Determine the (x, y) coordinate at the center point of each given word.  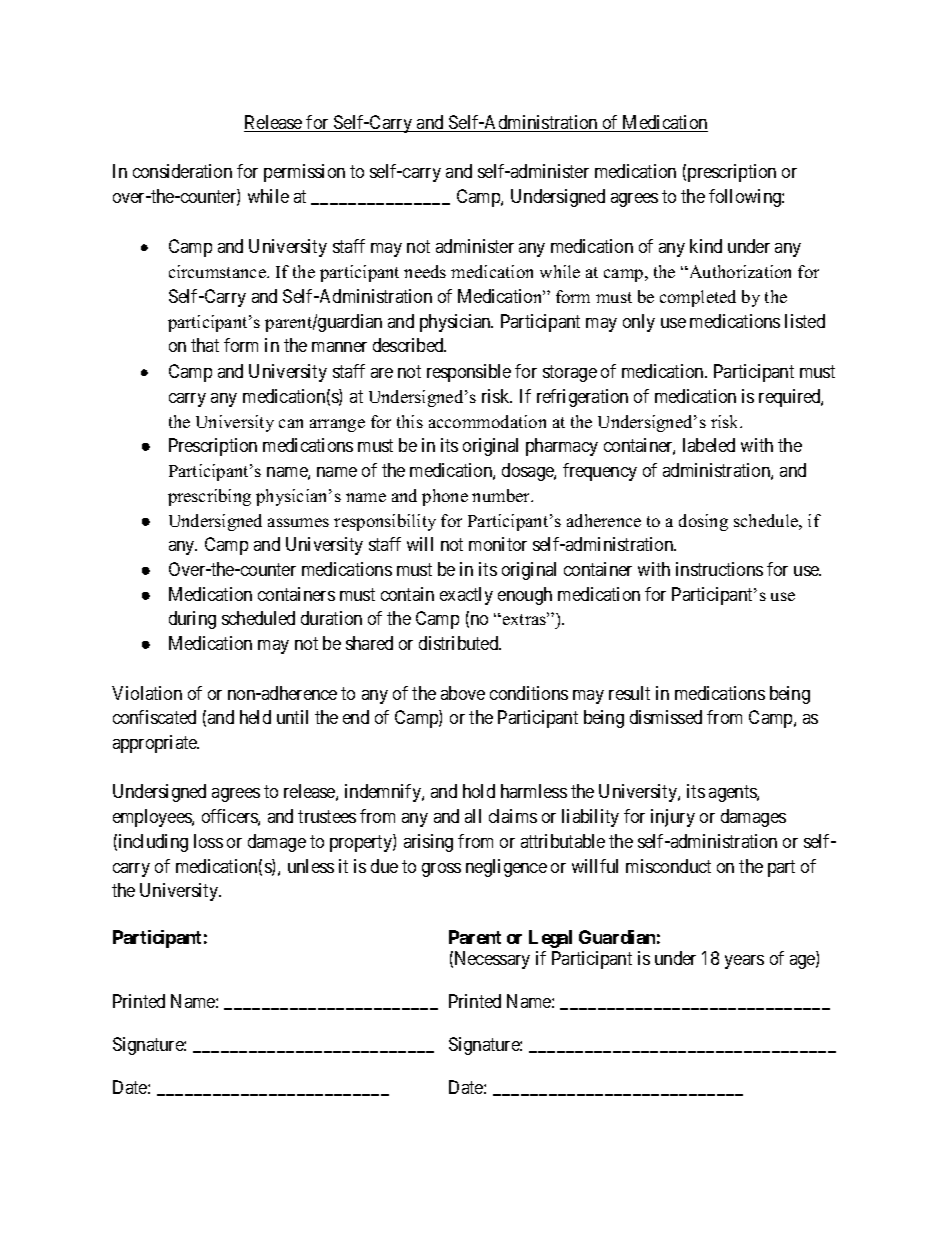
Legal (550, 939)
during (192, 620)
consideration (182, 171)
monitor (498, 544)
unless (311, 866)
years (744, 962)
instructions (719, 569)
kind (706, 246)
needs (425, 271)
